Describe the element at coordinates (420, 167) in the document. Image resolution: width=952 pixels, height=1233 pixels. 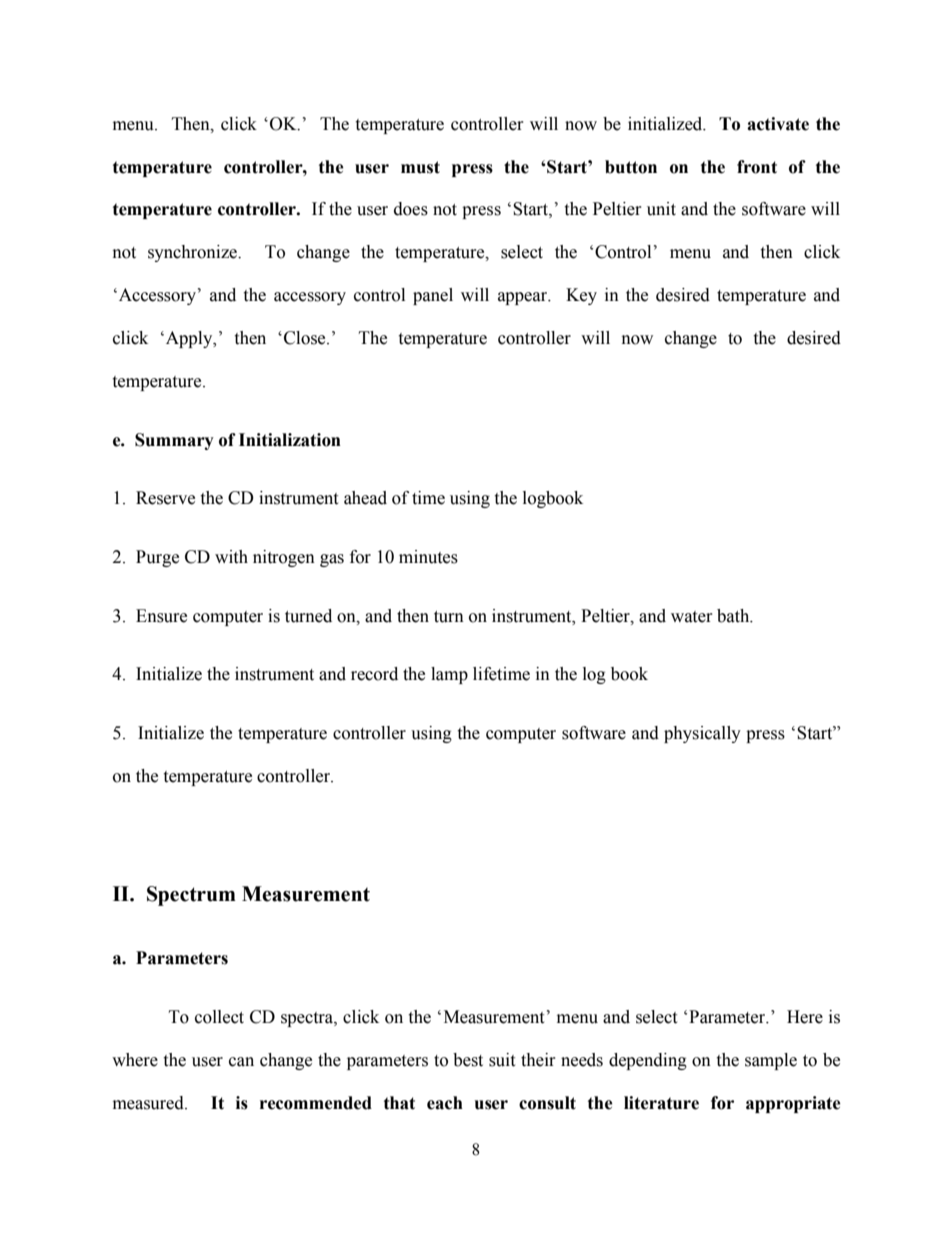
I see `must` at that location.
